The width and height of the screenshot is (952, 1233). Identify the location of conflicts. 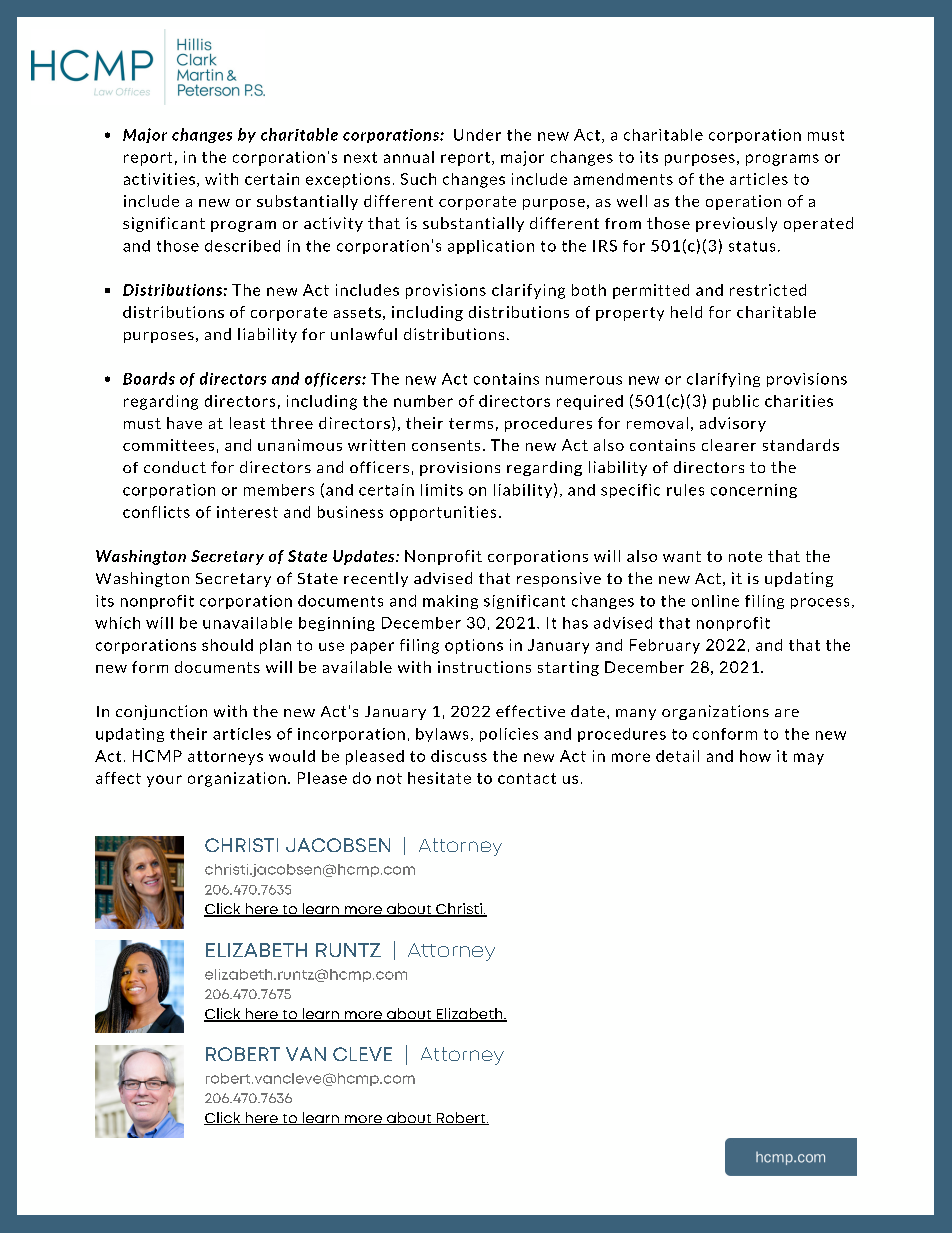
(156, 512).
